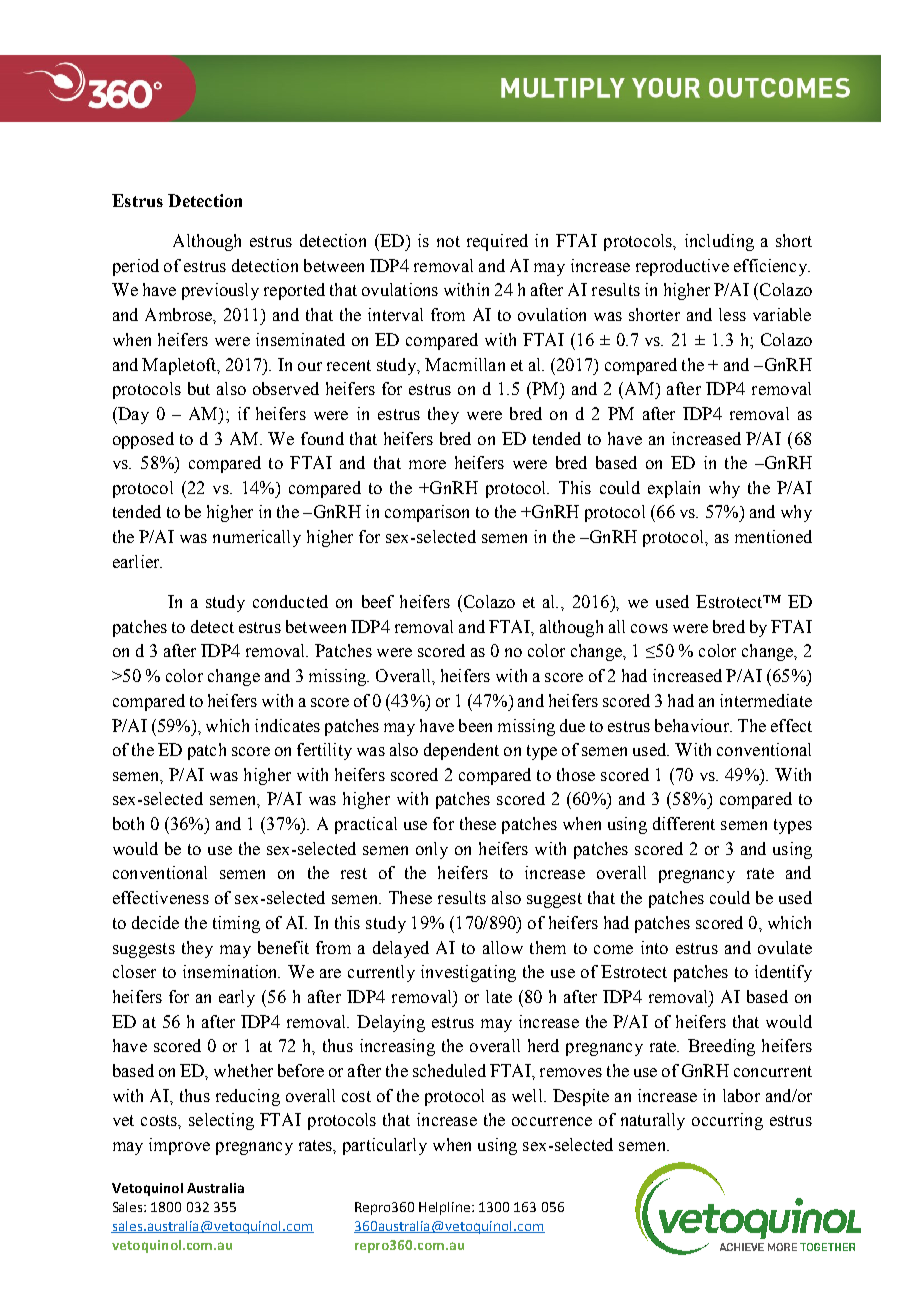 The height and width of the document is (1309, 924). What do you see at coordinates (432, 850) in the document?
I see `only` at bounding box center [432, 850].
